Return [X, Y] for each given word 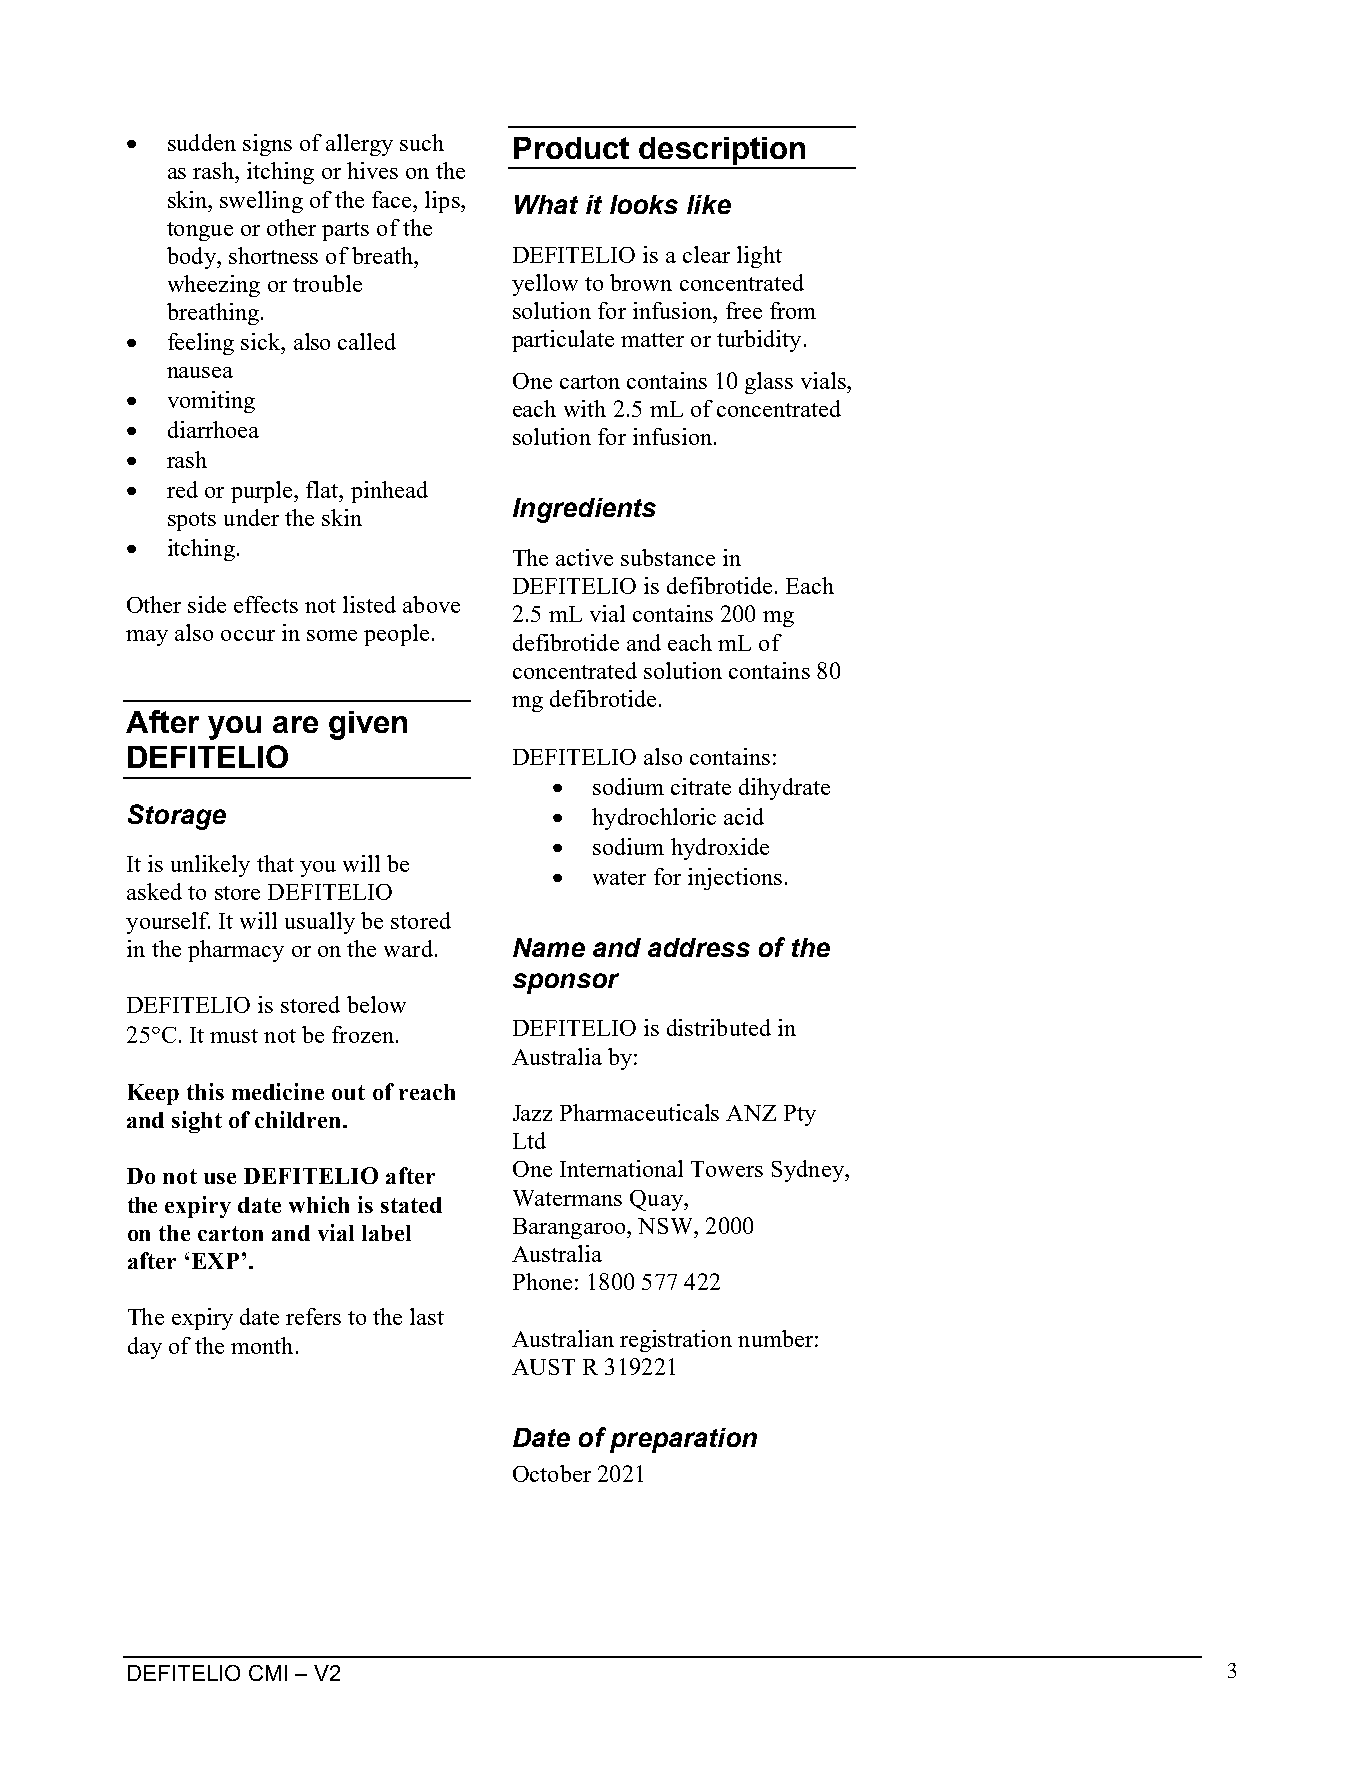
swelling [261, 202]
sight [197, 1122]
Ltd [529, 1140]
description [722, 152]
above [431, 604]
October [552, 1473]
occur [248, 635]
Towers [727, 1169]
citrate [701, 786]
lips [443, 202]
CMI [268, 1673]
